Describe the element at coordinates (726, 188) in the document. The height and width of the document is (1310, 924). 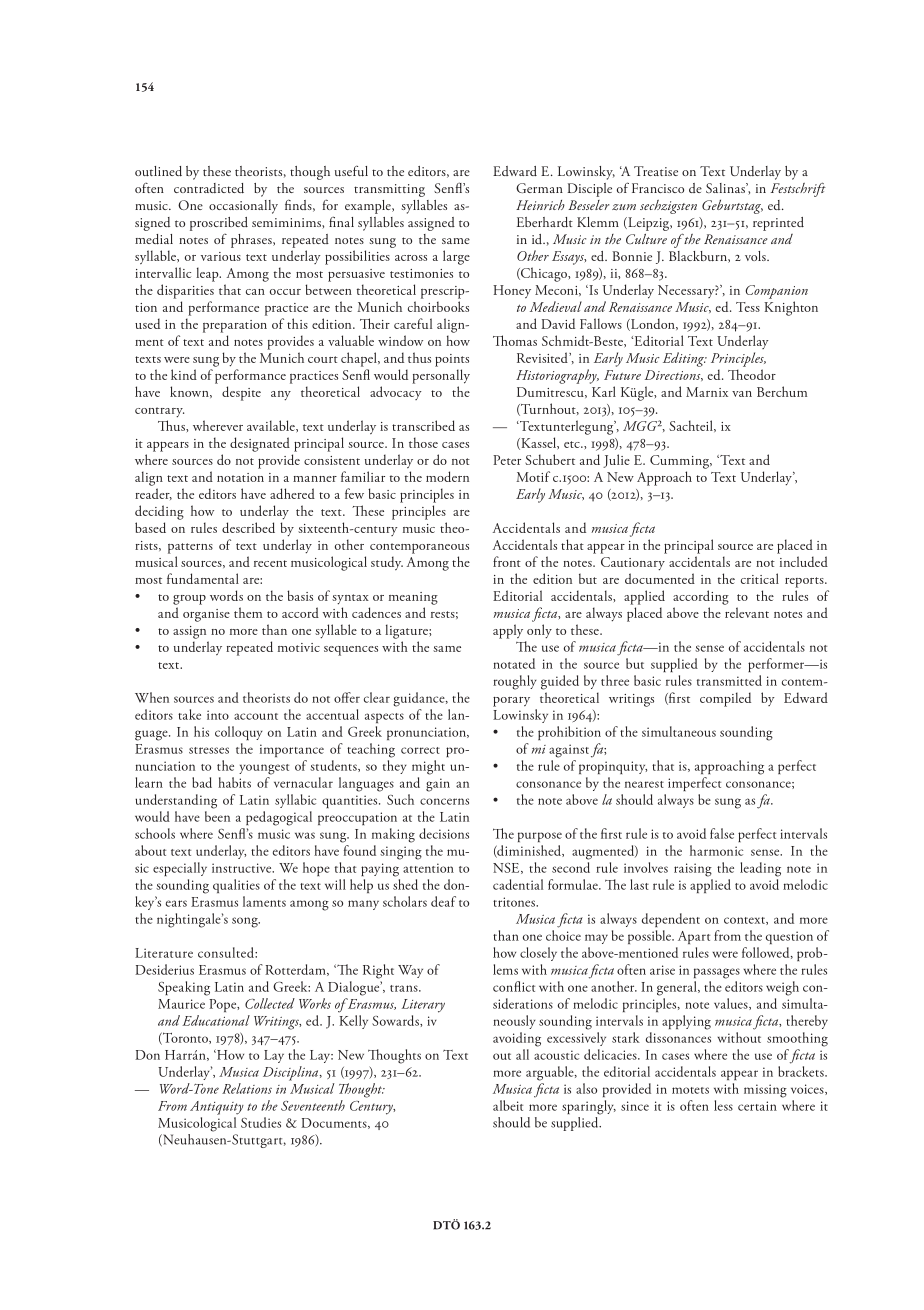
I see `Salinas` at that location.
